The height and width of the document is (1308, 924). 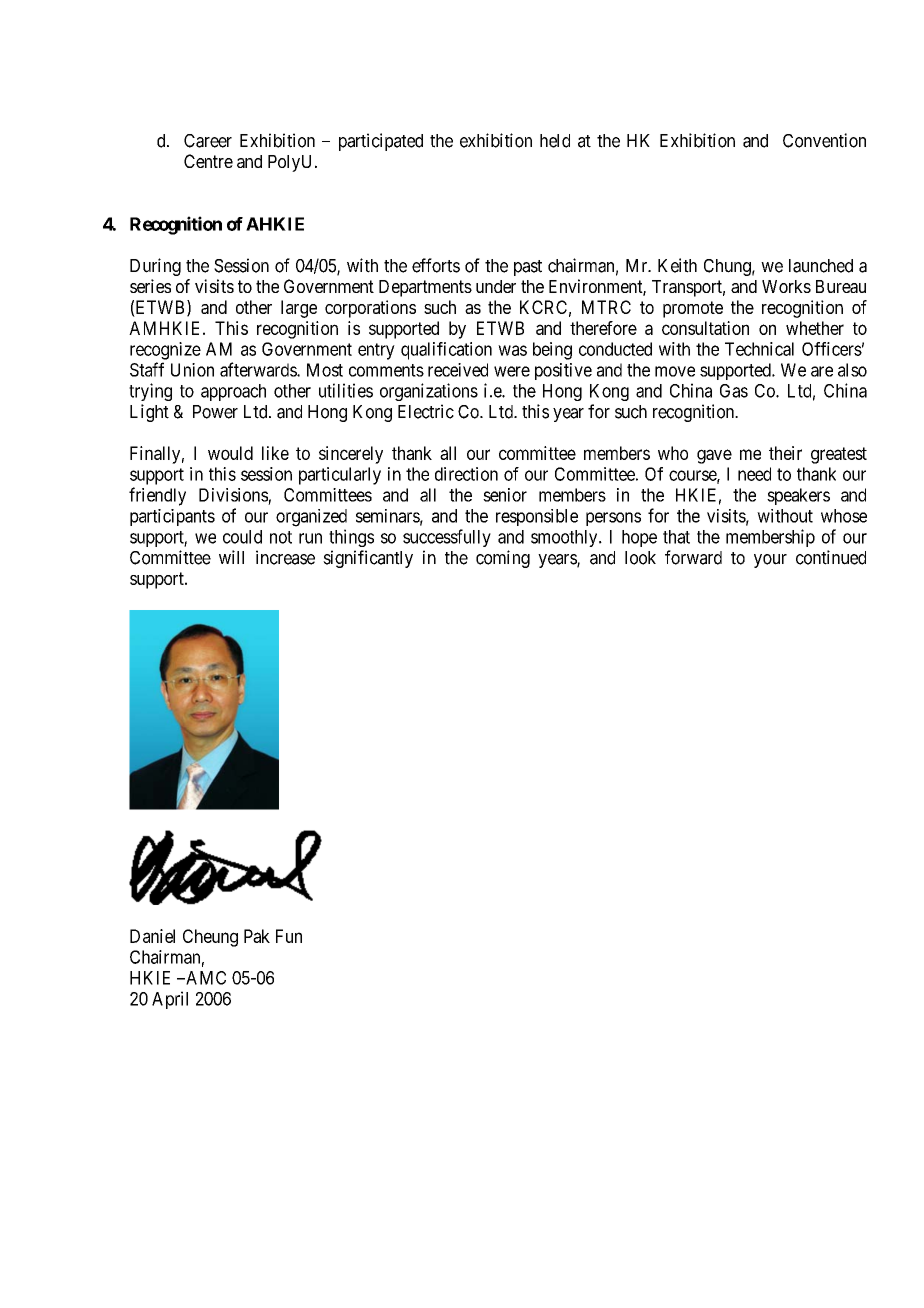 What do you see at coordinates (555, 141) in the document?
I see `held` at bounding box center [555, 141].
